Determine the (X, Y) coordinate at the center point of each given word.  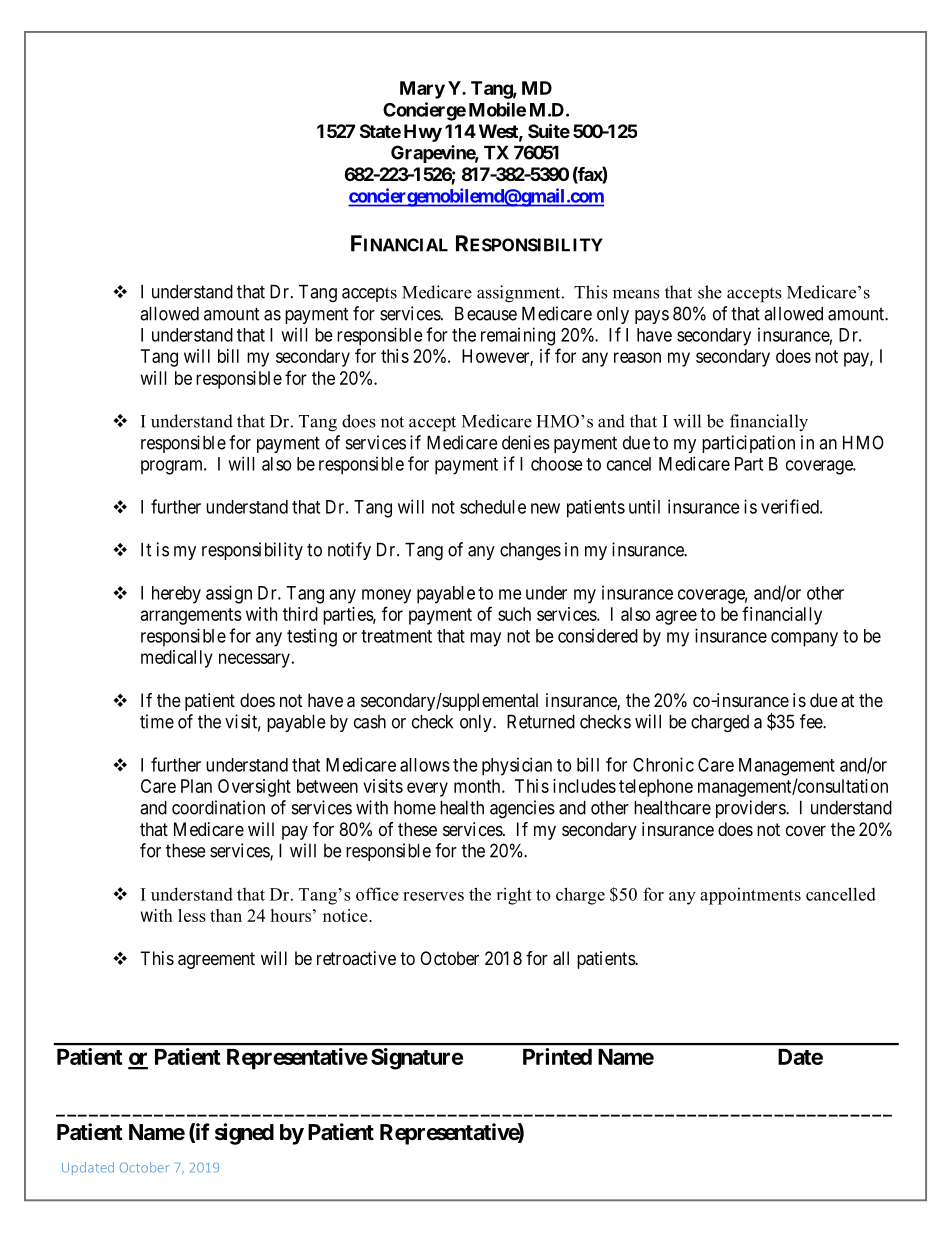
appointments (750, 896)
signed (244, 1134)
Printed (557, 1056)
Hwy (423, 133)
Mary (422, 90)
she (710, 292)
